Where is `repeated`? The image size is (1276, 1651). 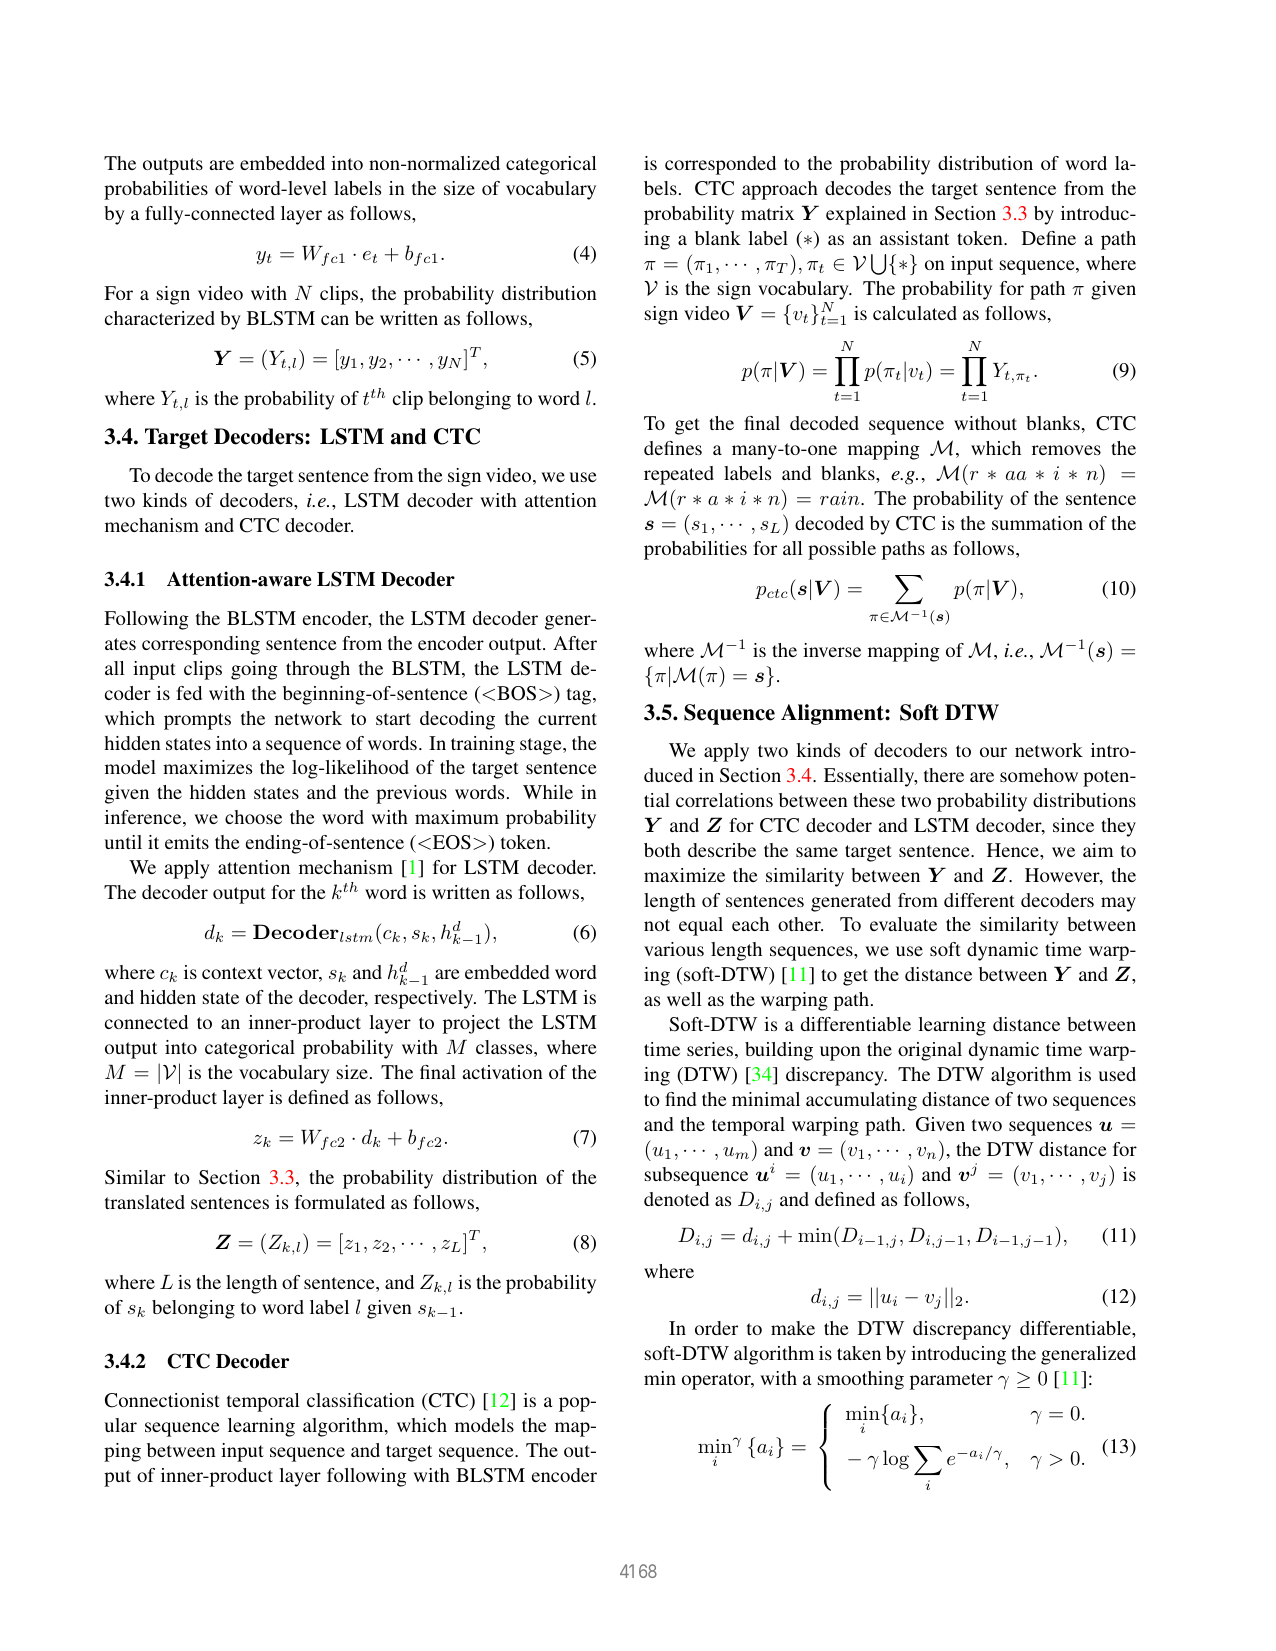
repeated is located at coordinates (679, 475).
